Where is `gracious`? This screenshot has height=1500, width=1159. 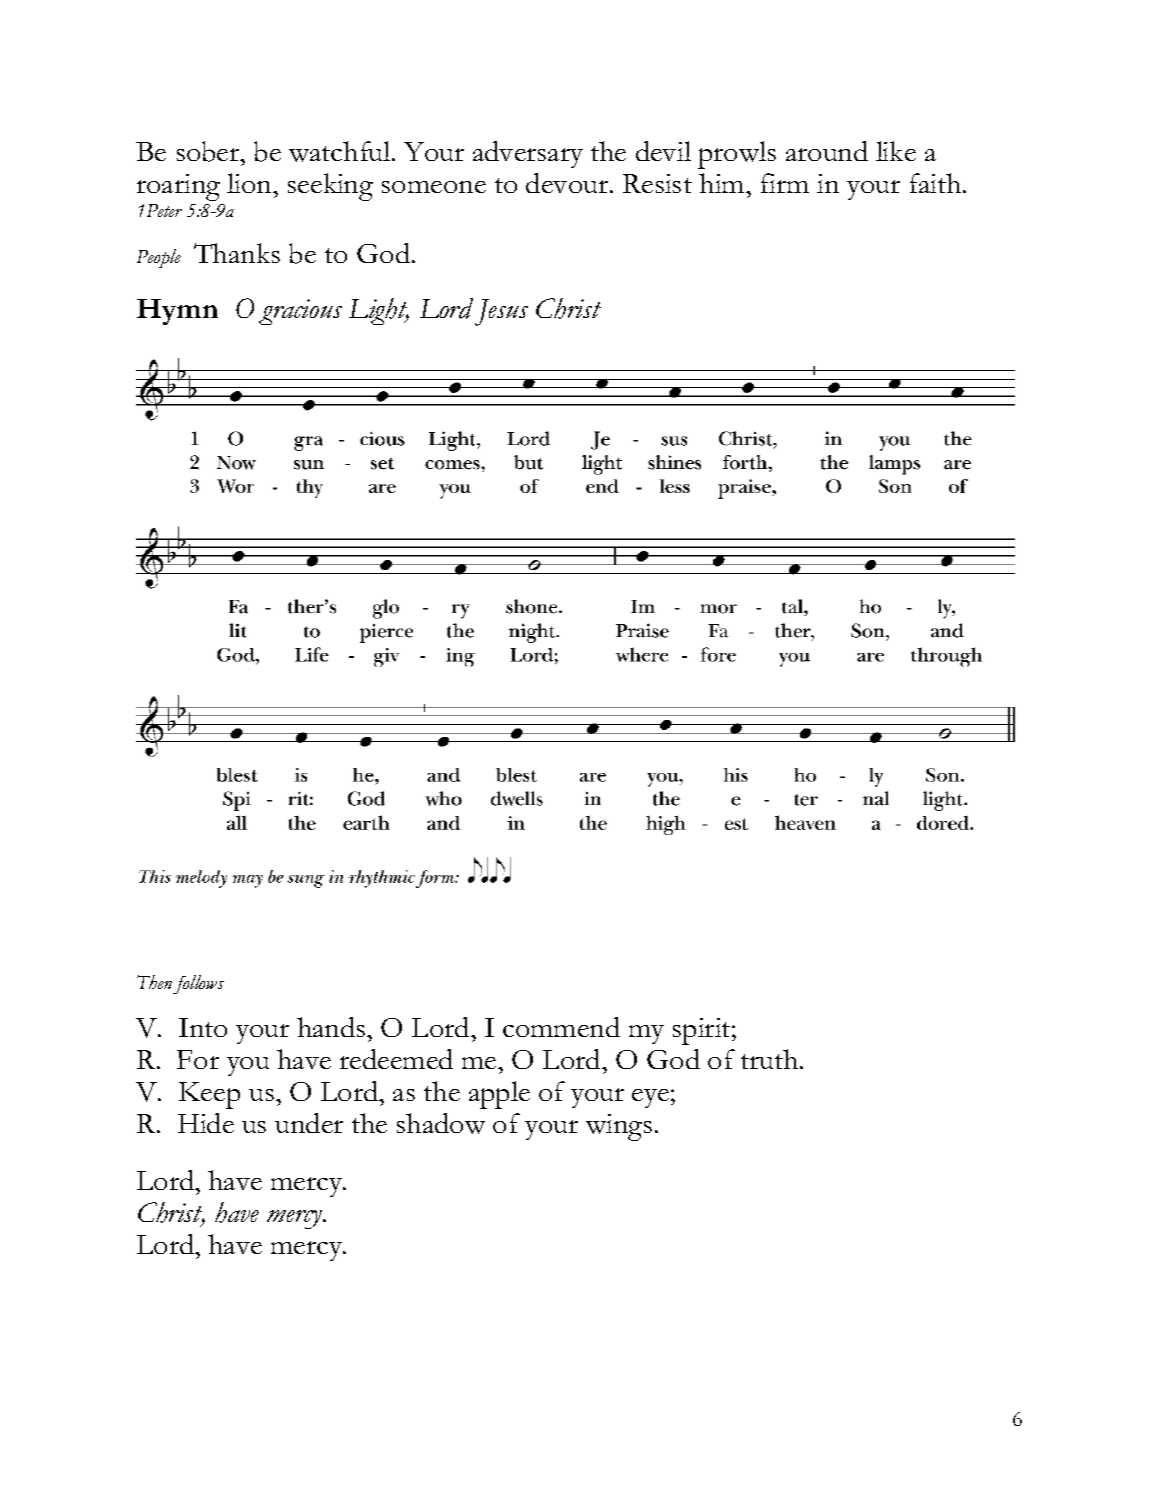 gracious is located at coordinates (300, 312).
